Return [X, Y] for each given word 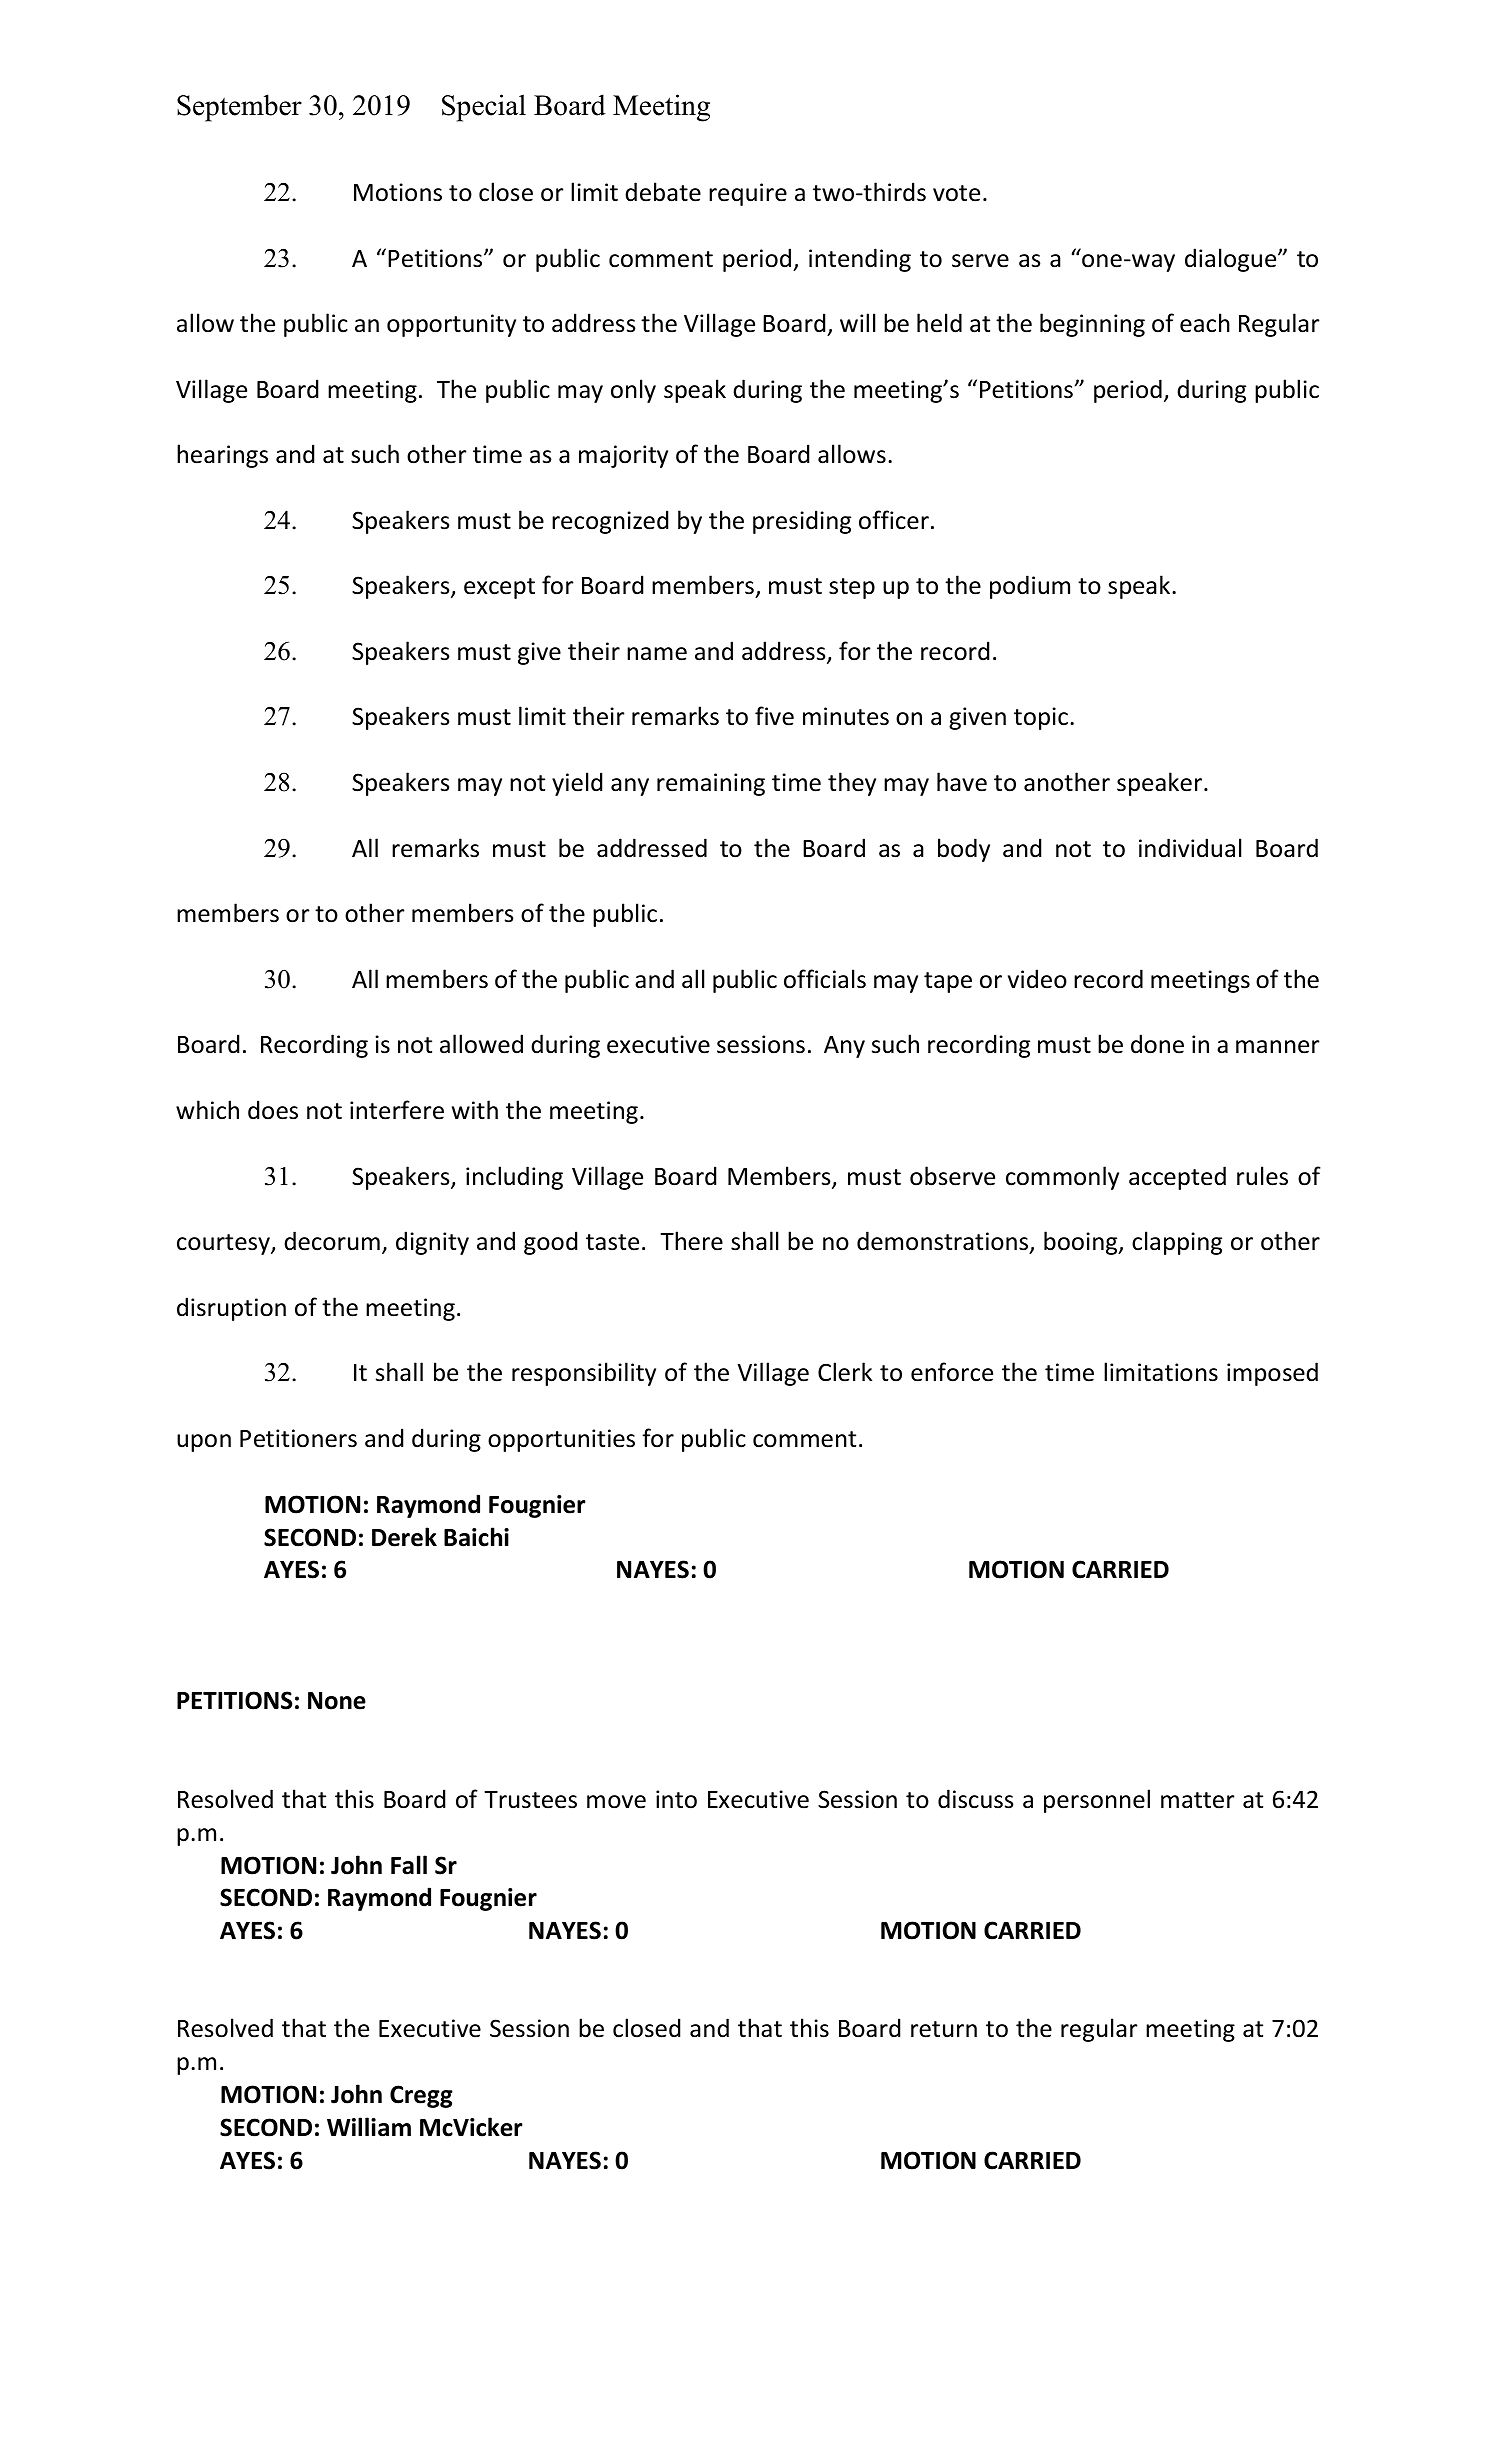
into [676, 1799]
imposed [1272, 1374]
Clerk [845, 1372]
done [1157, 1044]
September [239, 108]
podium [1030, 587]
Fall [409, 1865]
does [273, 1110]
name [657, 654]
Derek [404, 1537]
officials [825, 979]
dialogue [1232, 260]
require [748, 194]
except [499, 588]
